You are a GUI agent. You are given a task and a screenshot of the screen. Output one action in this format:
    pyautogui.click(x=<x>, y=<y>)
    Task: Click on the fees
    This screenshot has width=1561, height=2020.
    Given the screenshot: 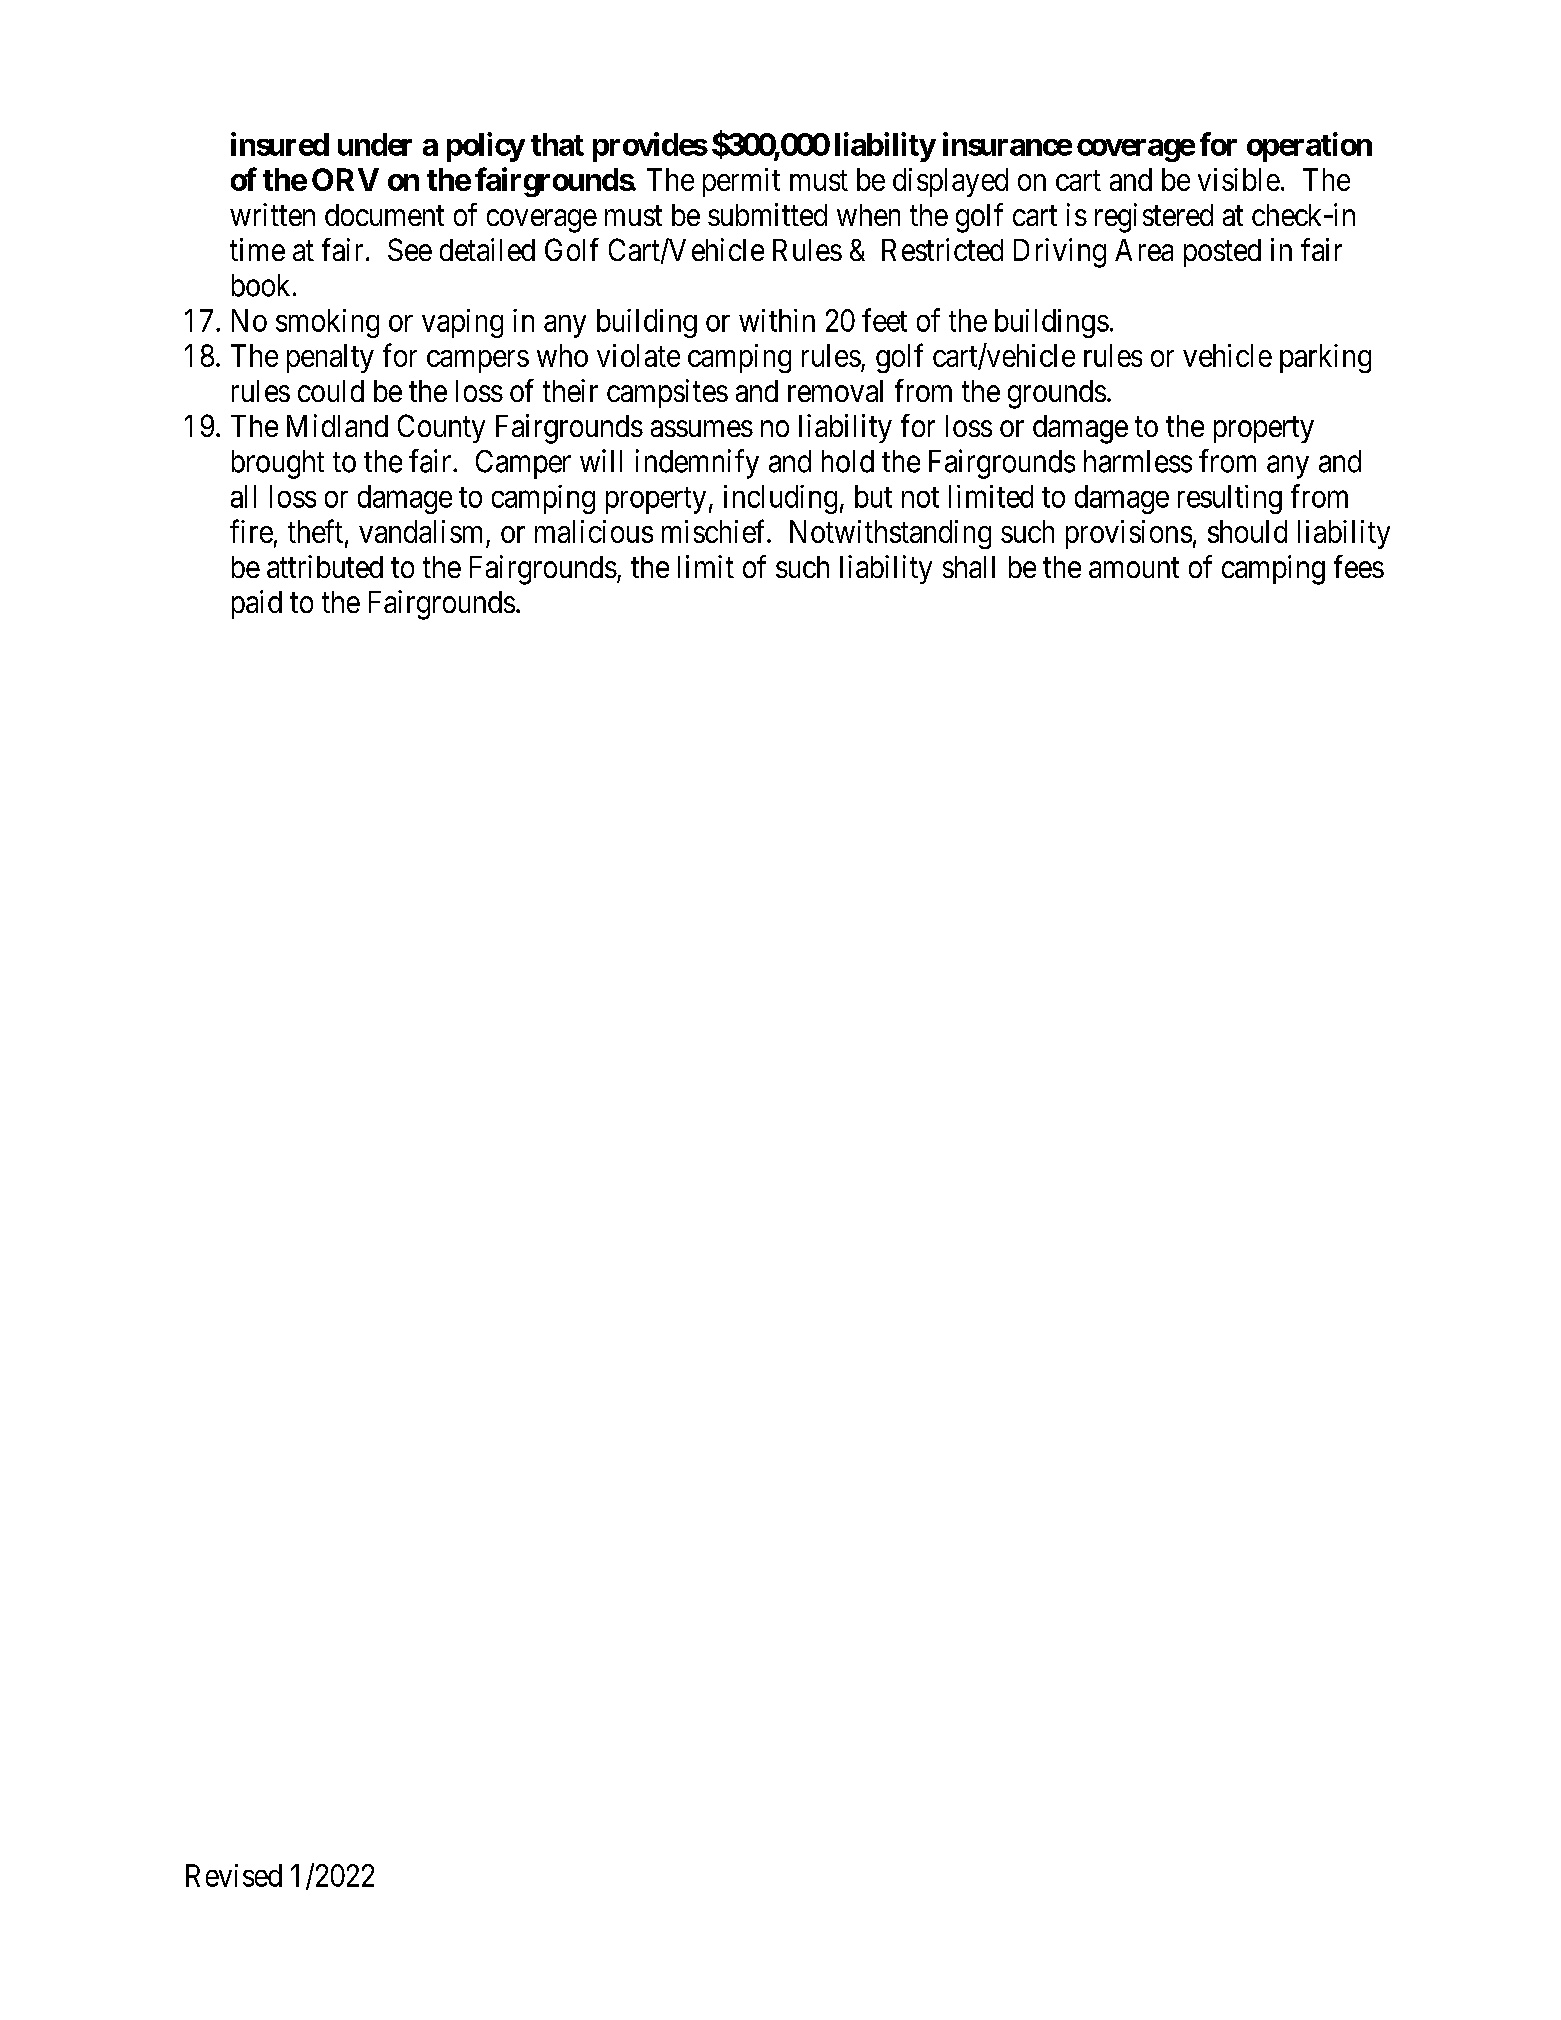 What is the action you would take?
    pyautogui.click(x=1359, y=566)
